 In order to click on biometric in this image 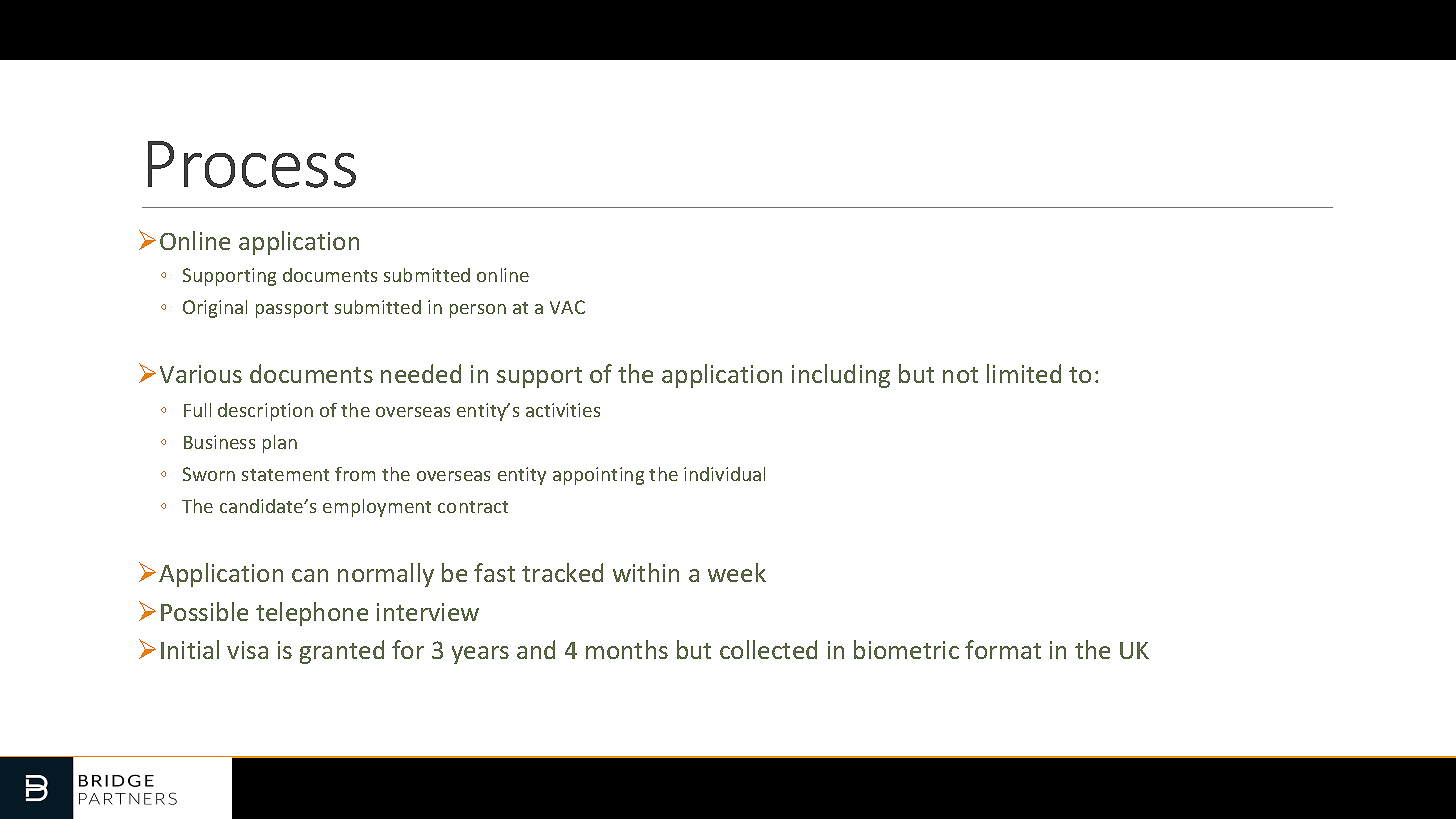, I will do `click(906, 649)`.
